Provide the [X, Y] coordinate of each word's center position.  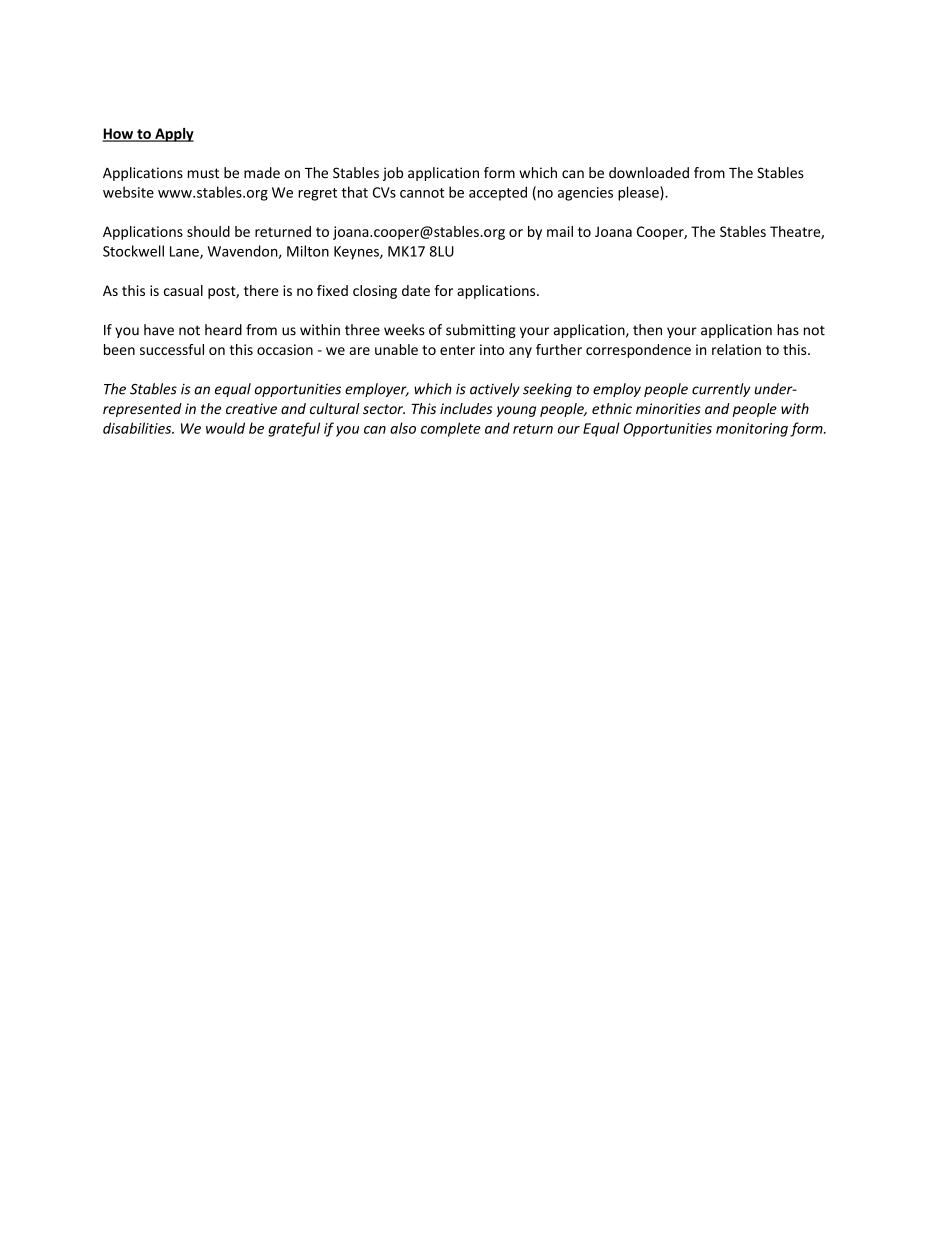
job [393, 174]
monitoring [752, 430]
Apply [173, 135]
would [225, 428]
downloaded [649, 173]
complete [451, 429]
